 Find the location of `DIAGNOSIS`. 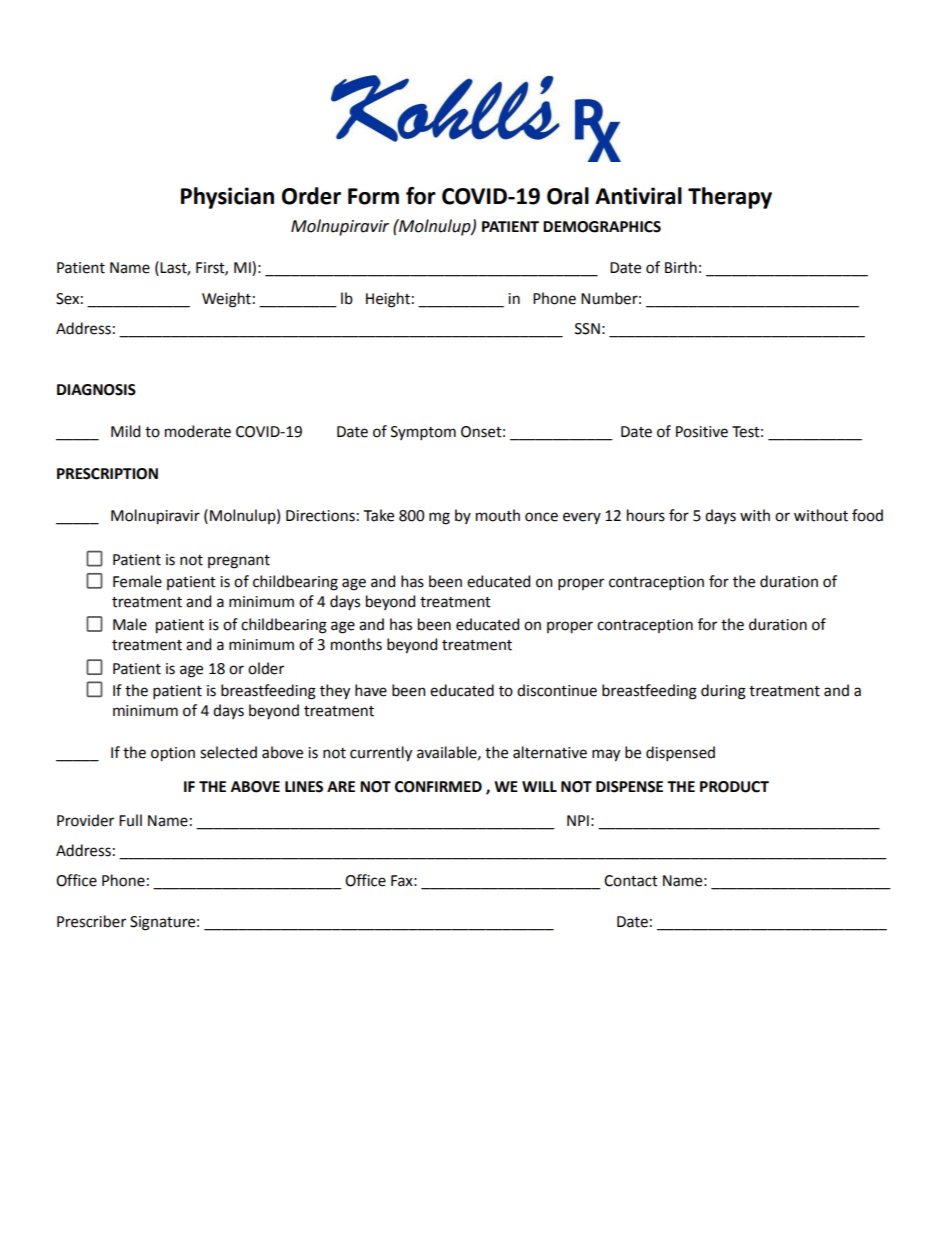

DIAGNOSIS is located at coordinates (96, 390).
